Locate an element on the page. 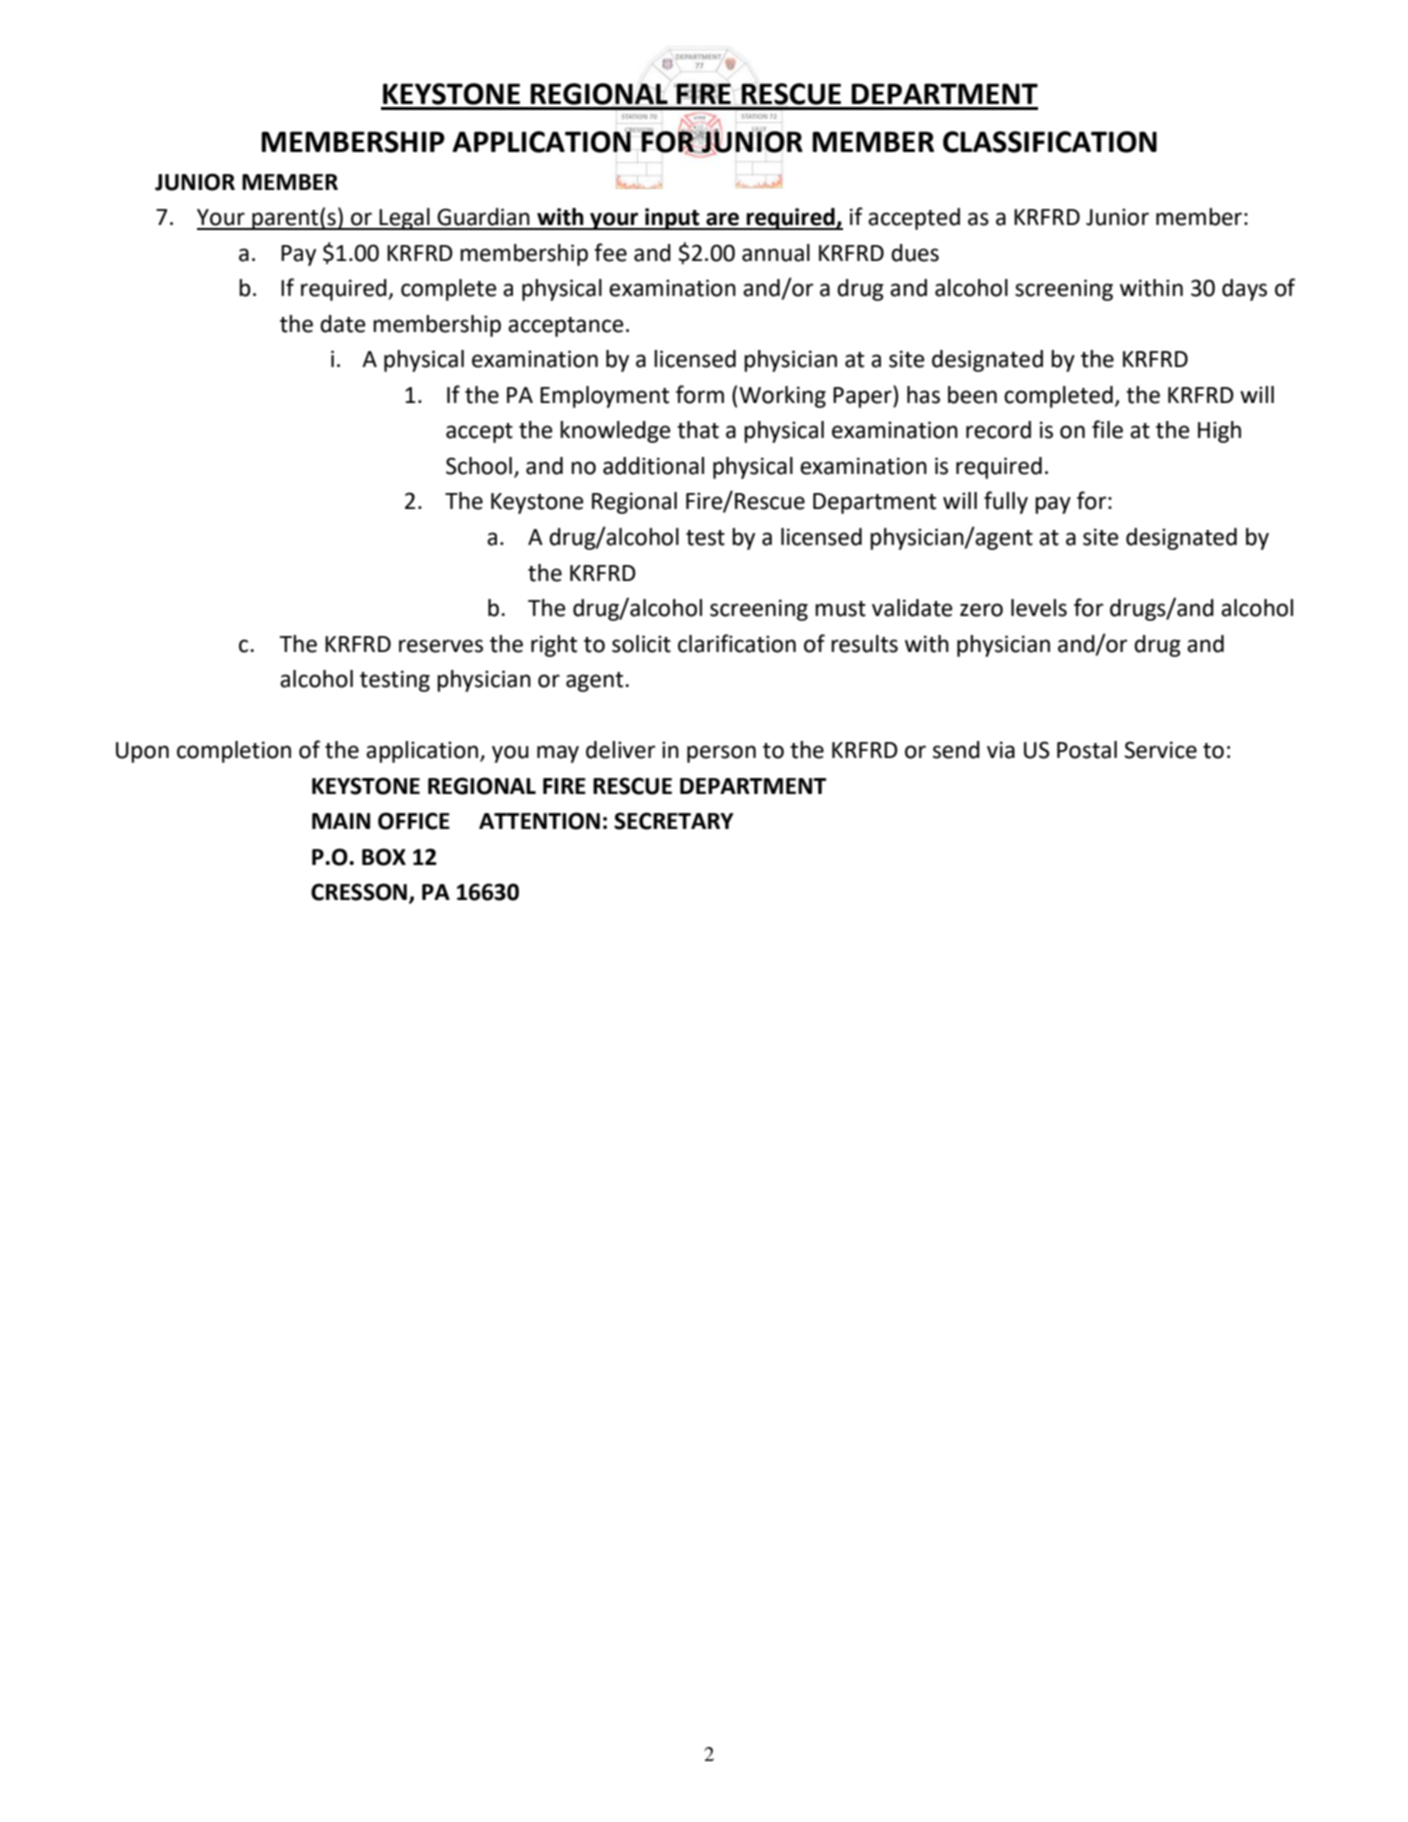  form is located at coordinates (700, 394).
